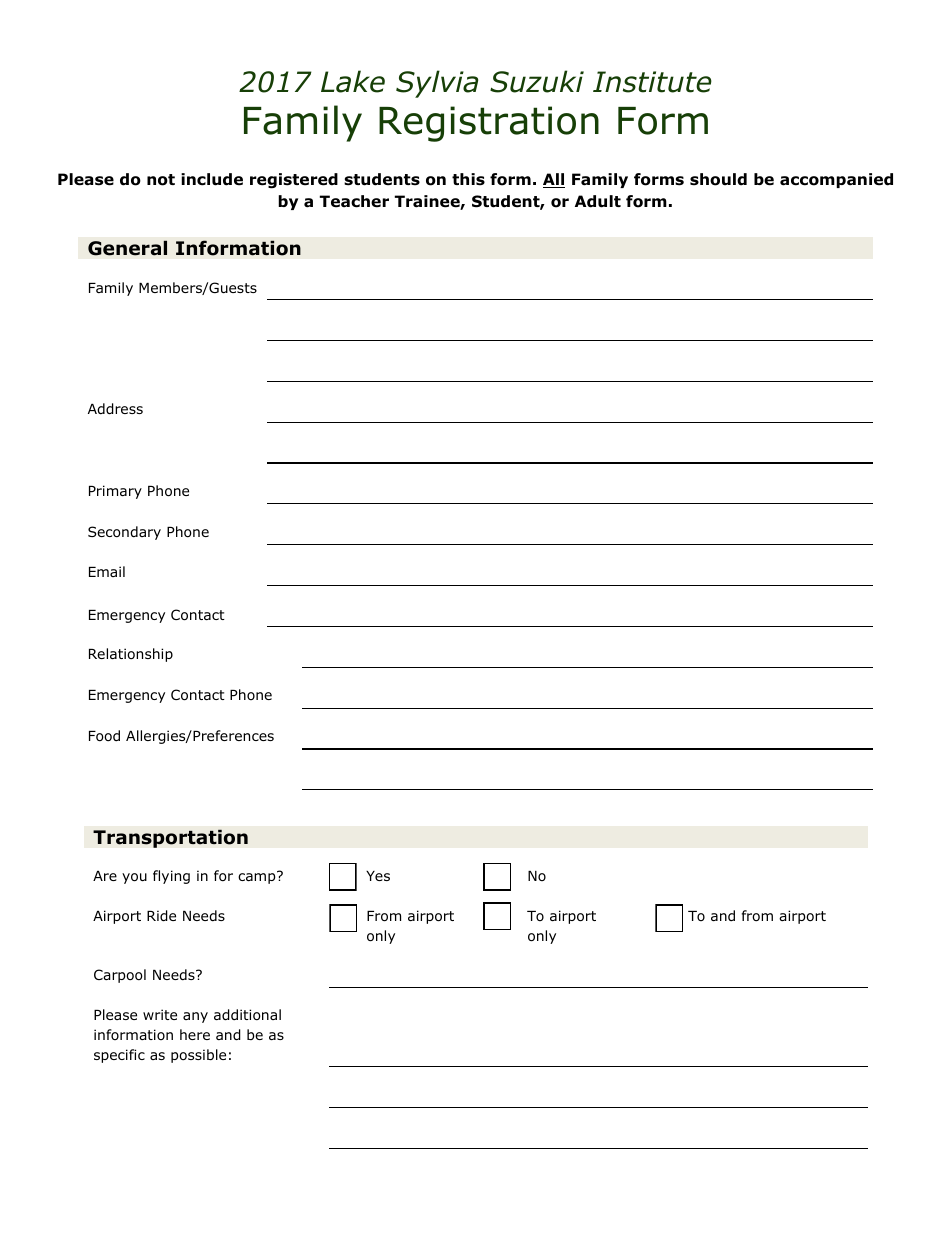 The image size is (952, 1233). Describe the element at coordinates (115, 409) in the document. I see `Address` at that location.
